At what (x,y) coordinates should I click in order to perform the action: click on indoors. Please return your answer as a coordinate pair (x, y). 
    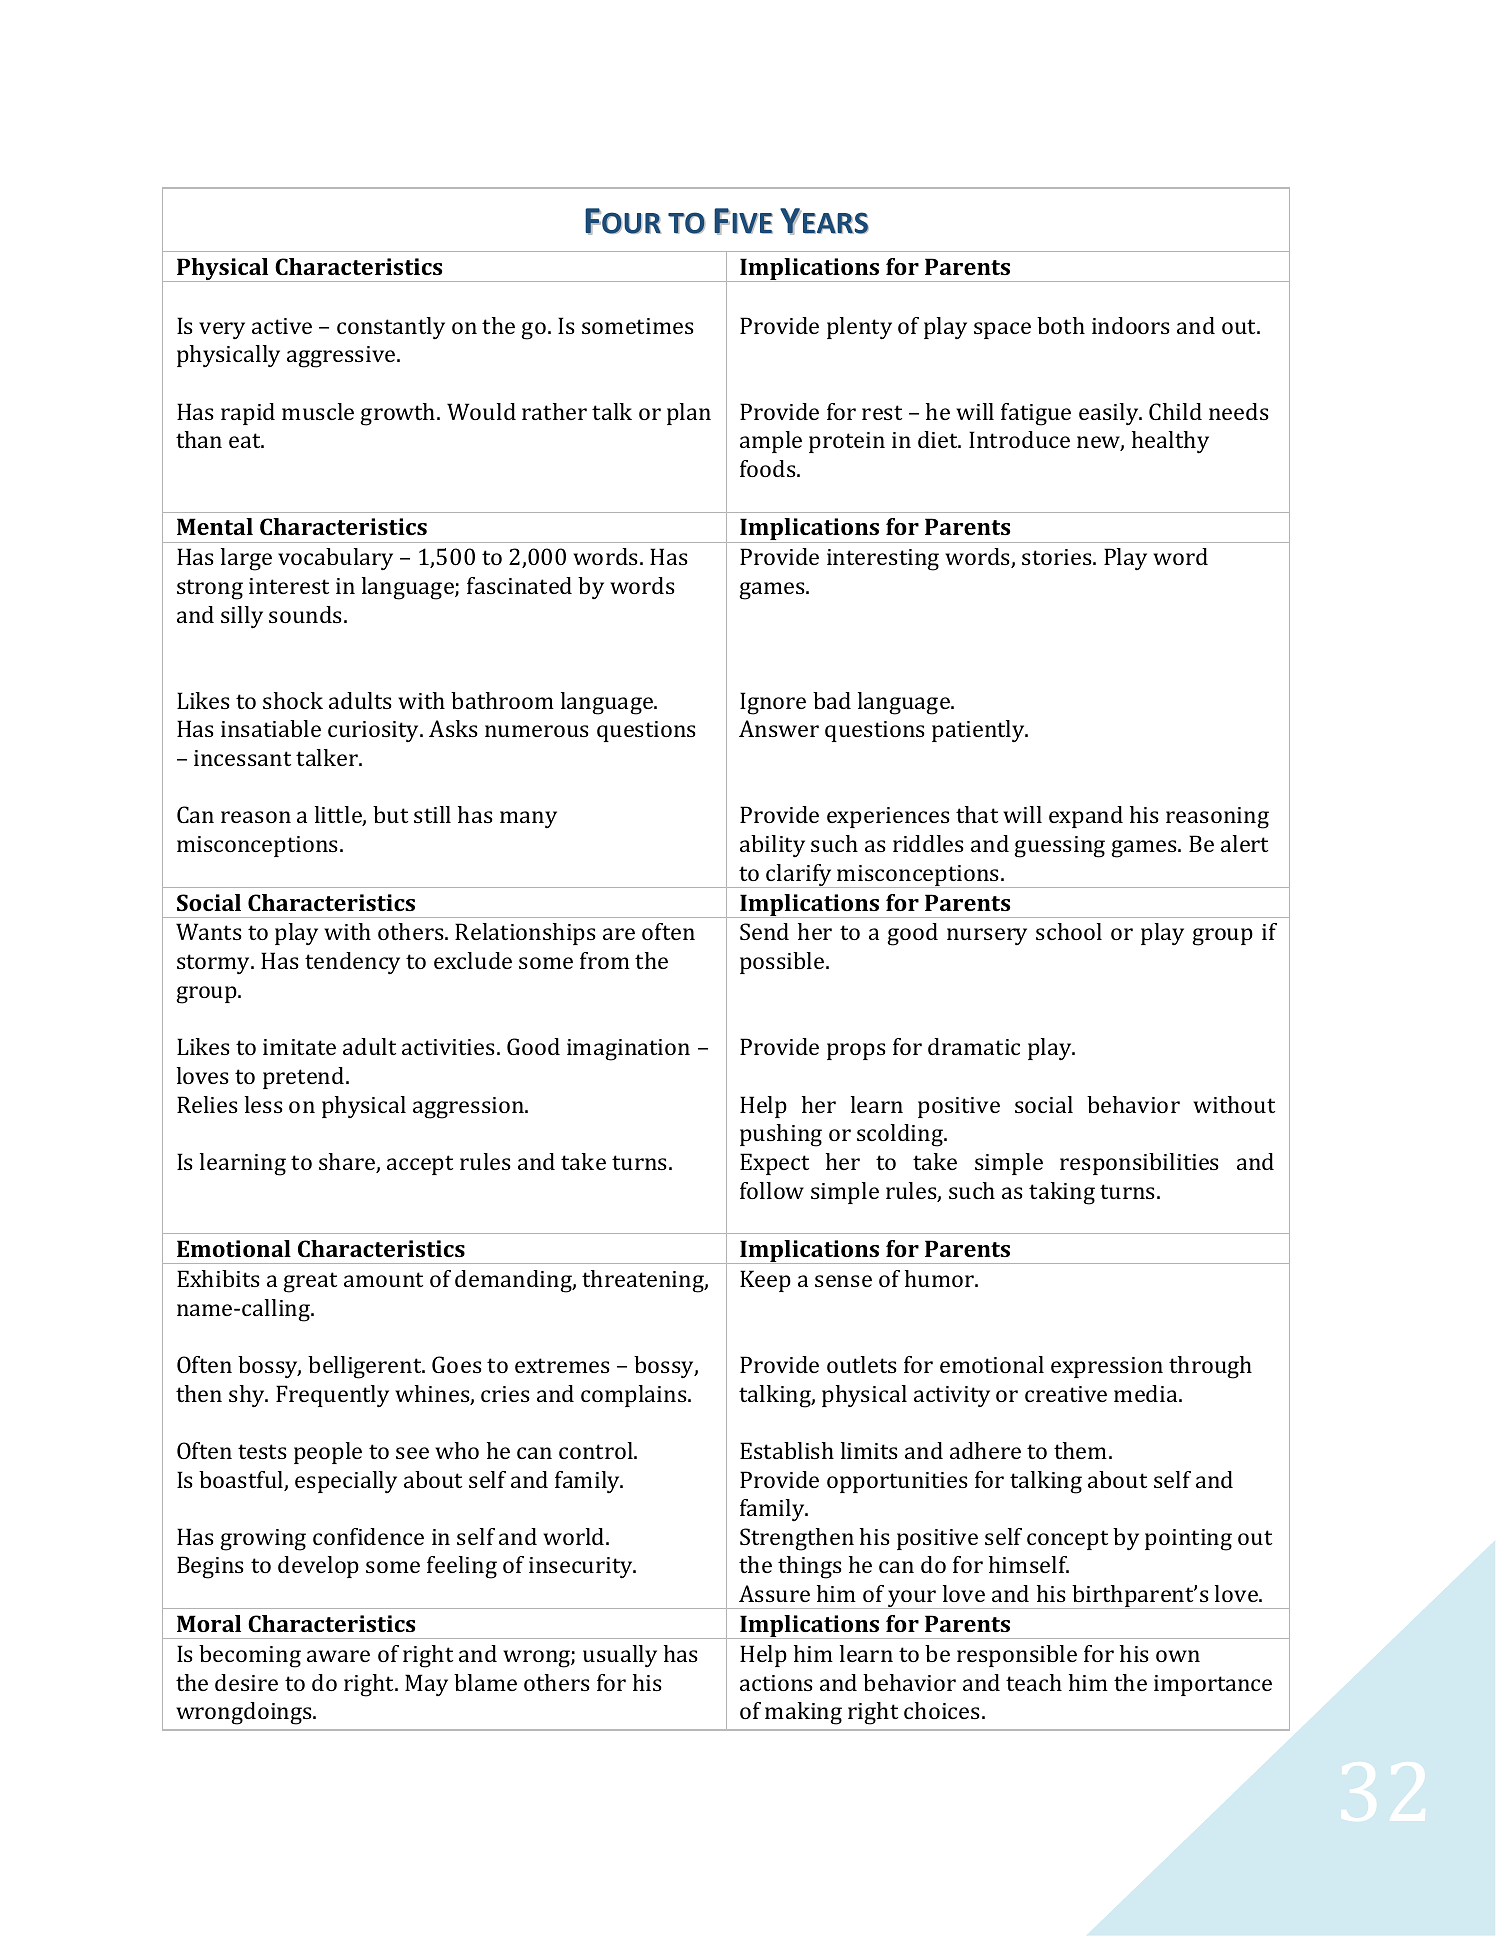
    Looking at the image, I should click on (1131, 325).
